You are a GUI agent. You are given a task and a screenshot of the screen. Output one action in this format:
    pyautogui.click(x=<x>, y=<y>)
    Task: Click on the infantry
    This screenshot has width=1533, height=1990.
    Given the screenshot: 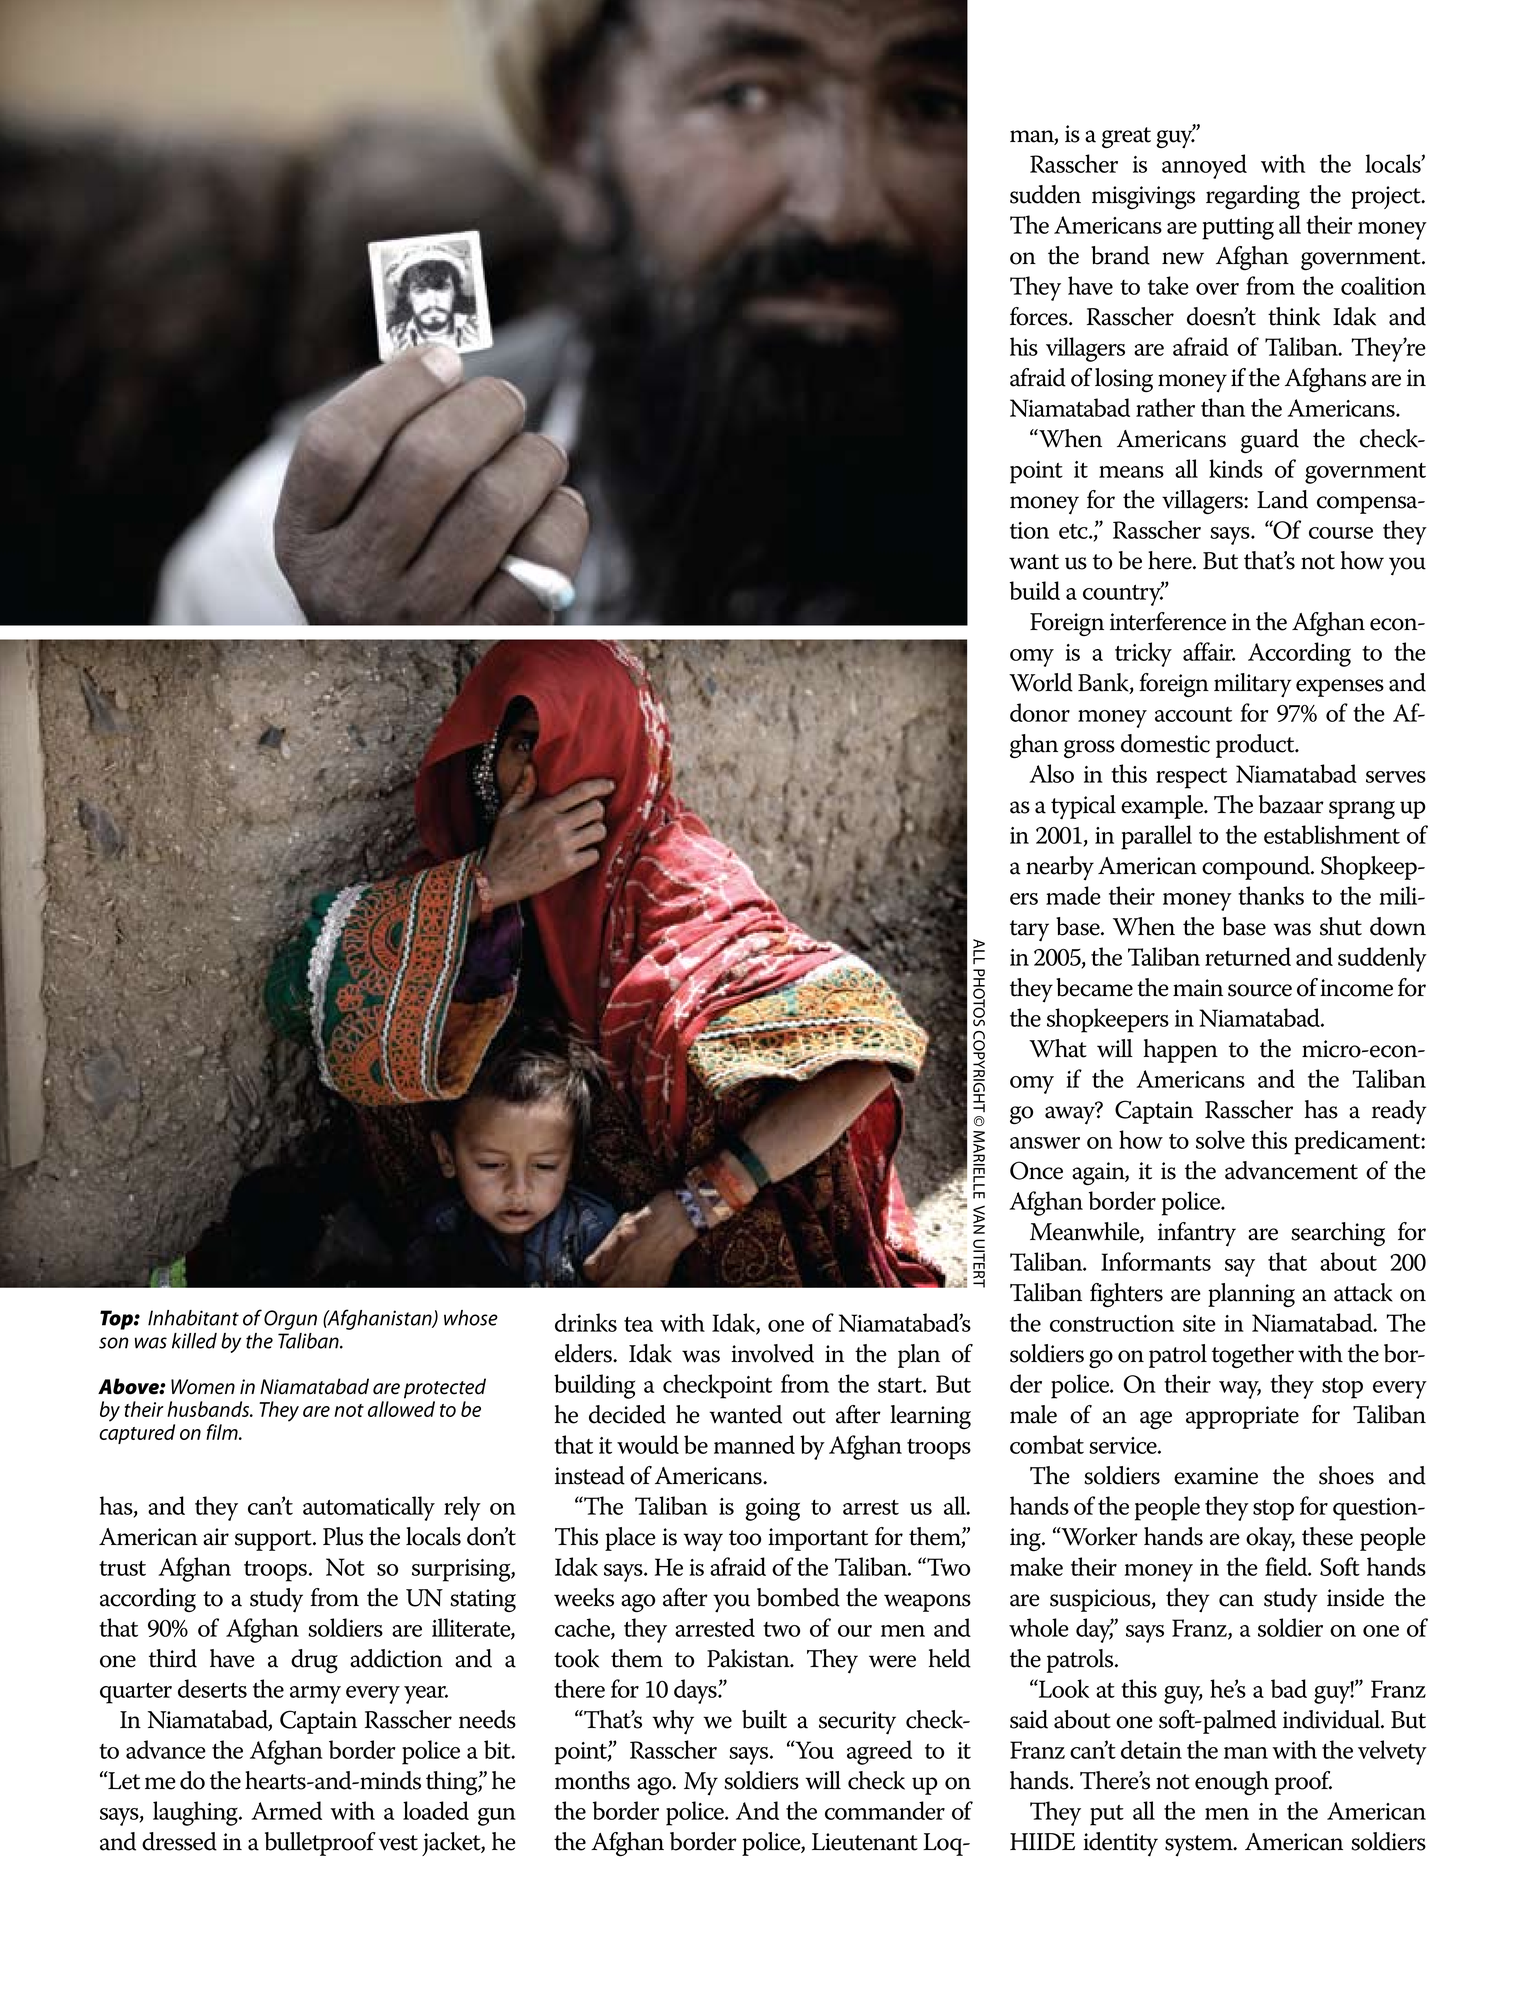 What is the action you would take?
    pyautogui.click(x=1197, y=1234)
